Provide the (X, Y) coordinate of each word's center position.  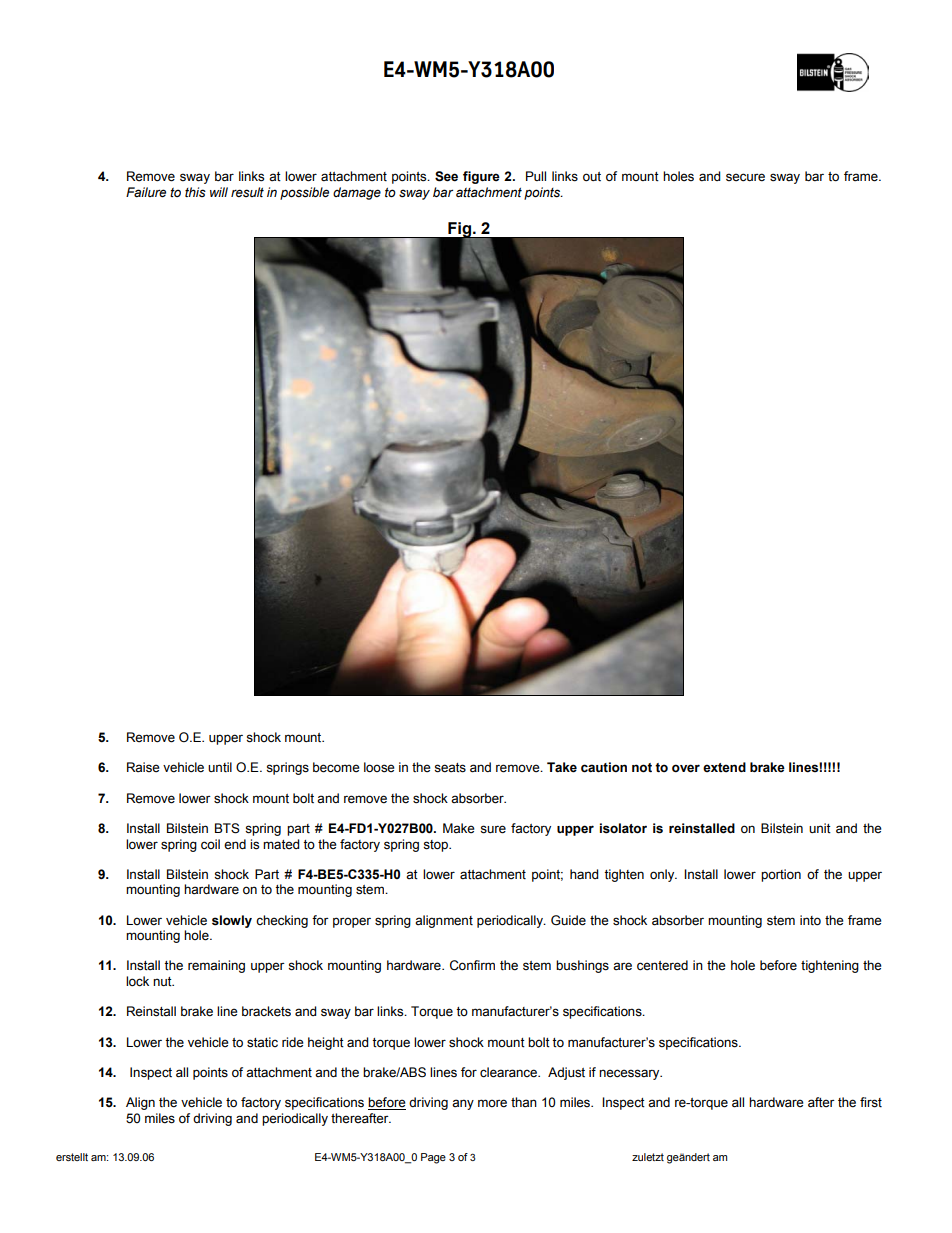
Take (562, 767)
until (220, 767)
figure (481, 177)
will (219, 192)
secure (745, 177)
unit (820, 828)
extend (724, 767)
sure (493, 829)
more (492, 1103)
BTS (227, 828)
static (262, 1042)
